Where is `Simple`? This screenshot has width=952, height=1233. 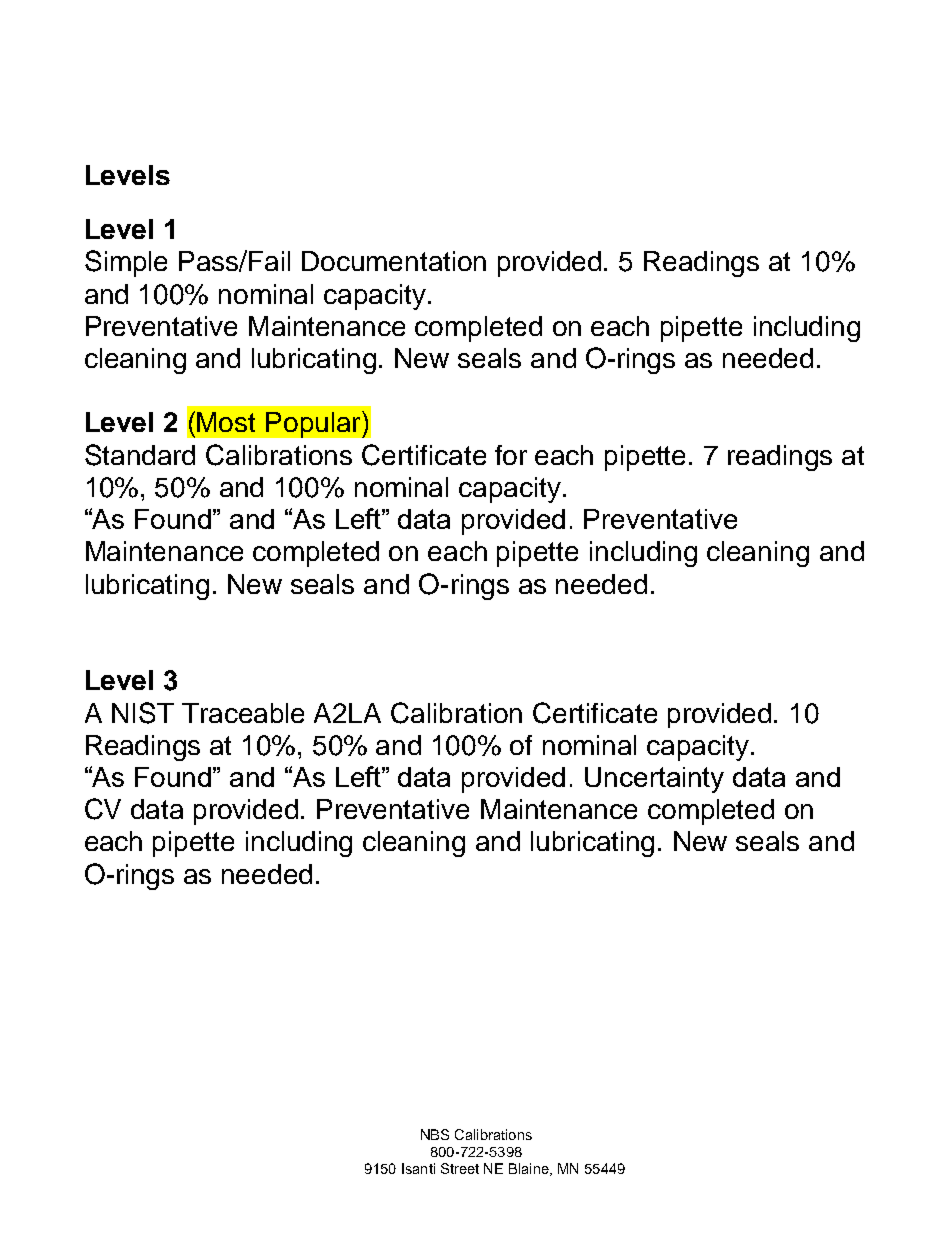 Simple is located at coordinates (126, 263).
